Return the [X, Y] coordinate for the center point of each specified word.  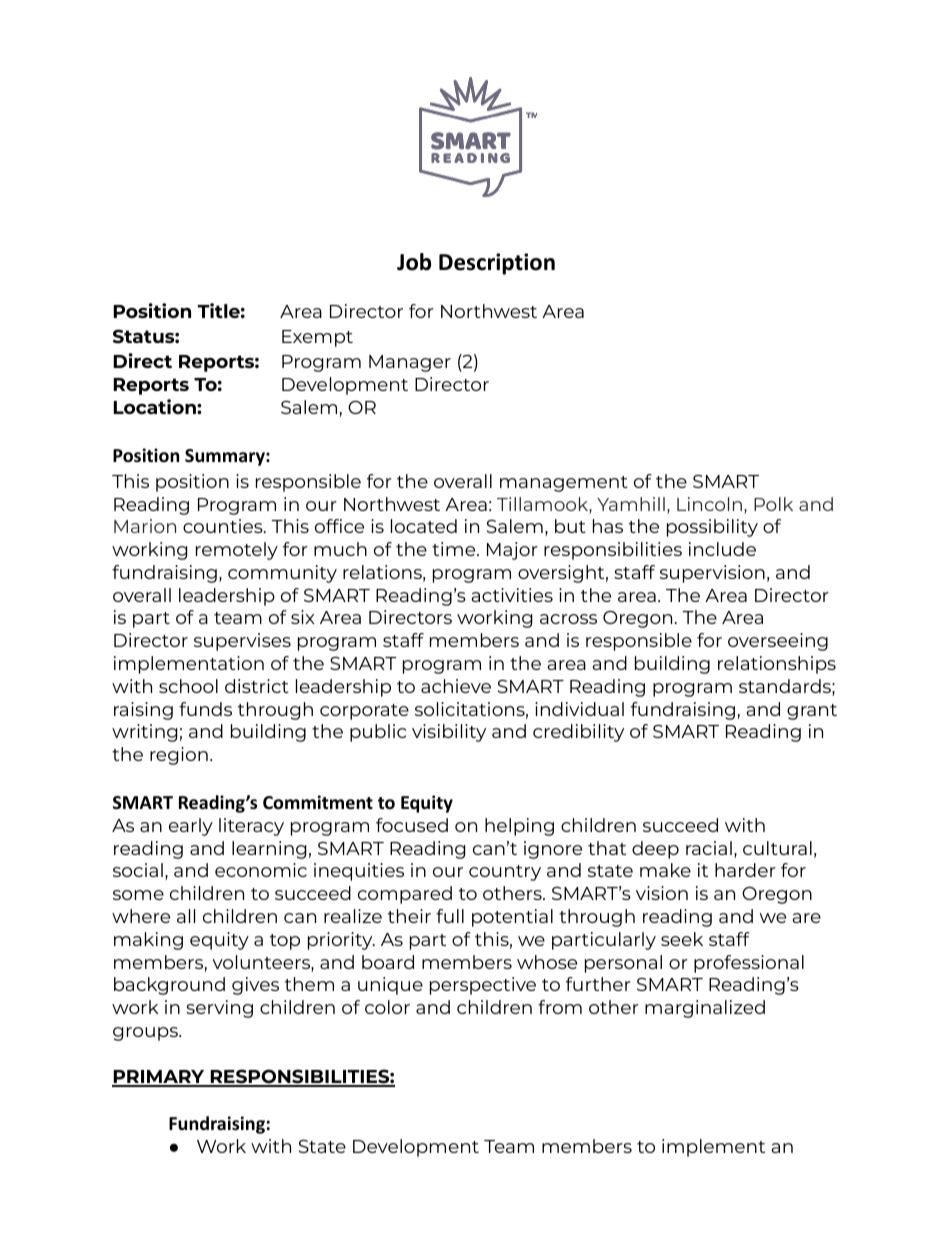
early [191, 827]
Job [414, 262]
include [722, 549]
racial [709, 848]
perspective [483, 986]
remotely [237, 551]
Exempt [317, 338]
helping [519, 827]
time [455, 549]
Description [497, 264]
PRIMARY [159, 1078]
